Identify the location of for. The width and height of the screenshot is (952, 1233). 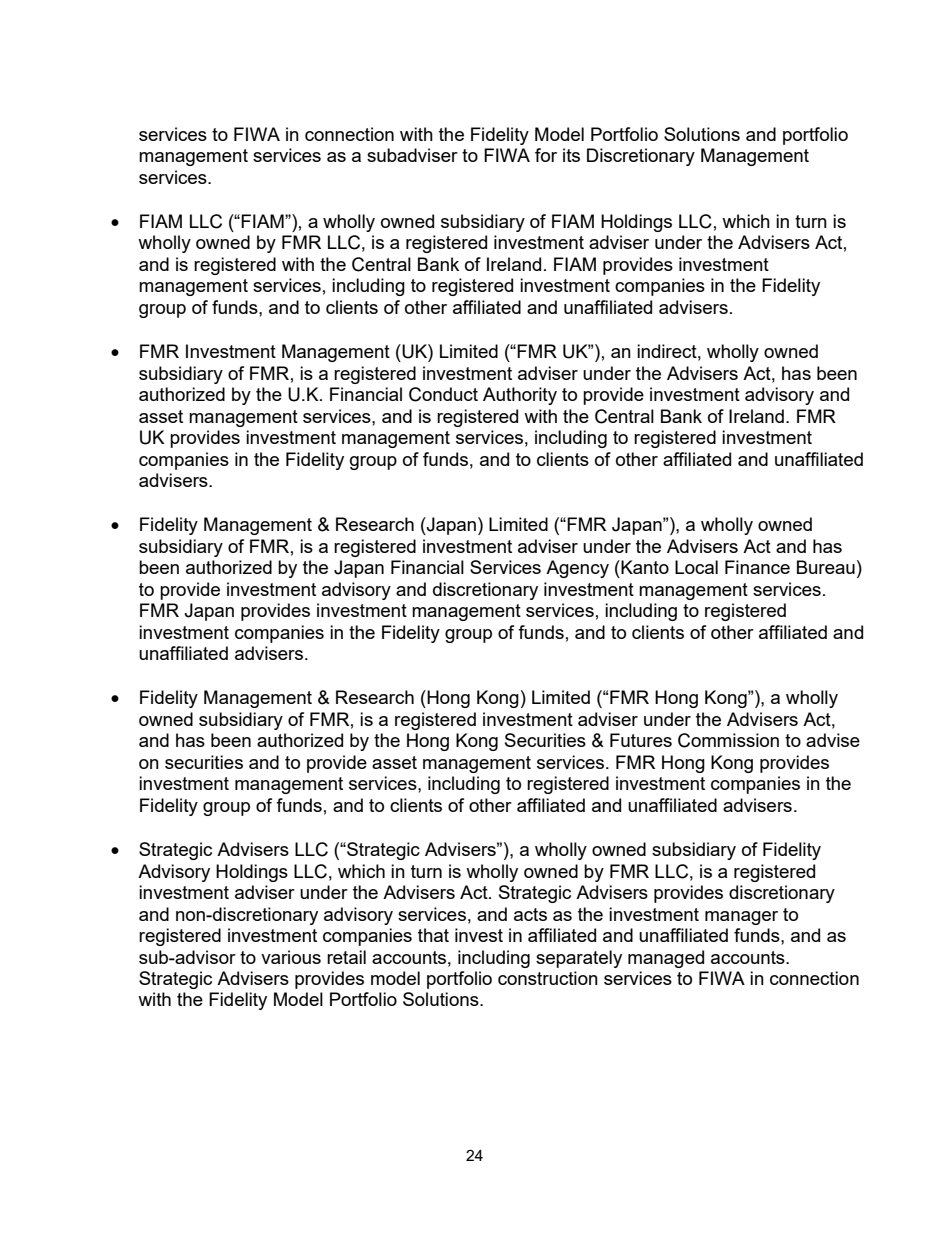
(546, 155).
